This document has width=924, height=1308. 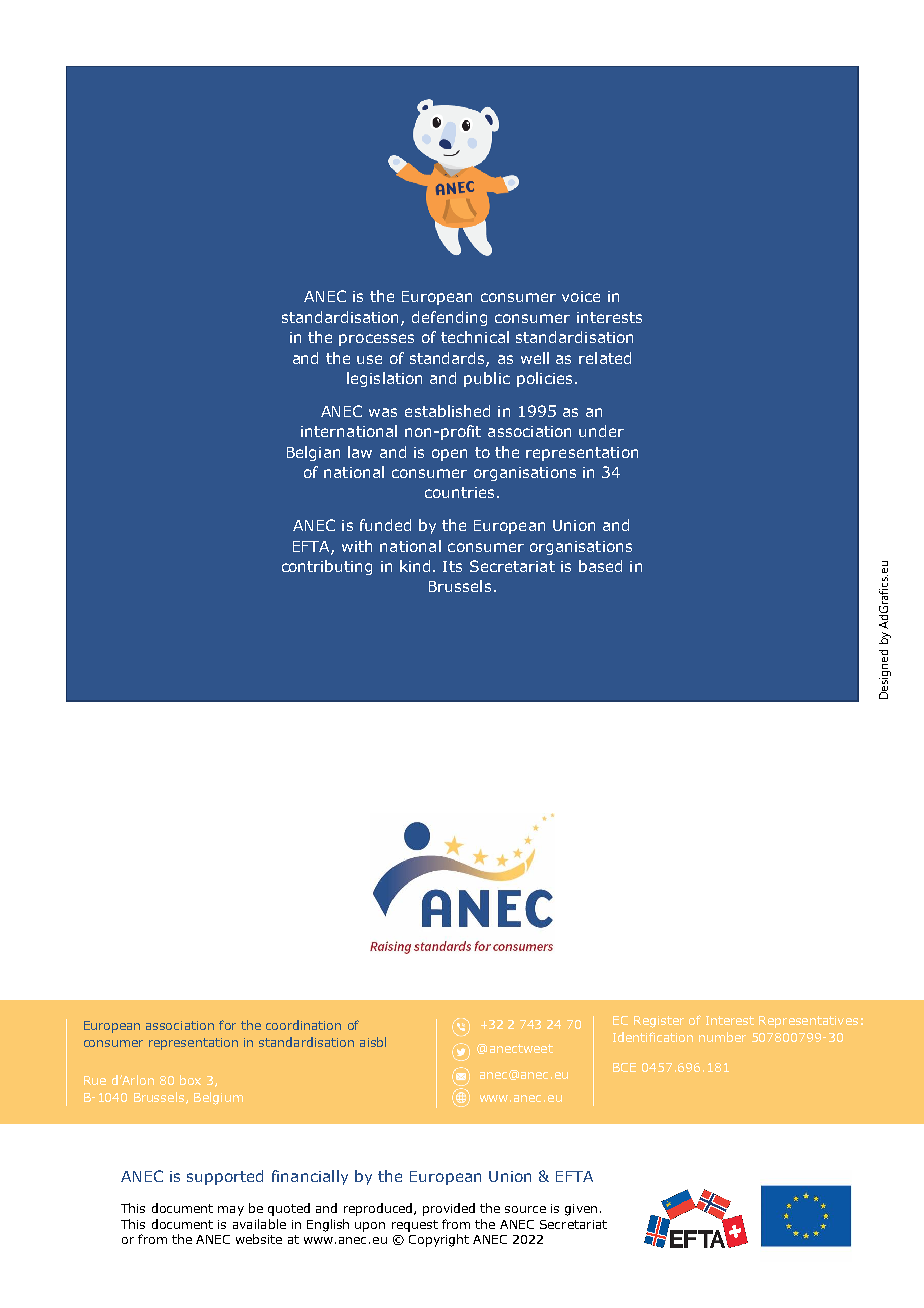 I want to click on Register, so click(x=659, y=1022).
